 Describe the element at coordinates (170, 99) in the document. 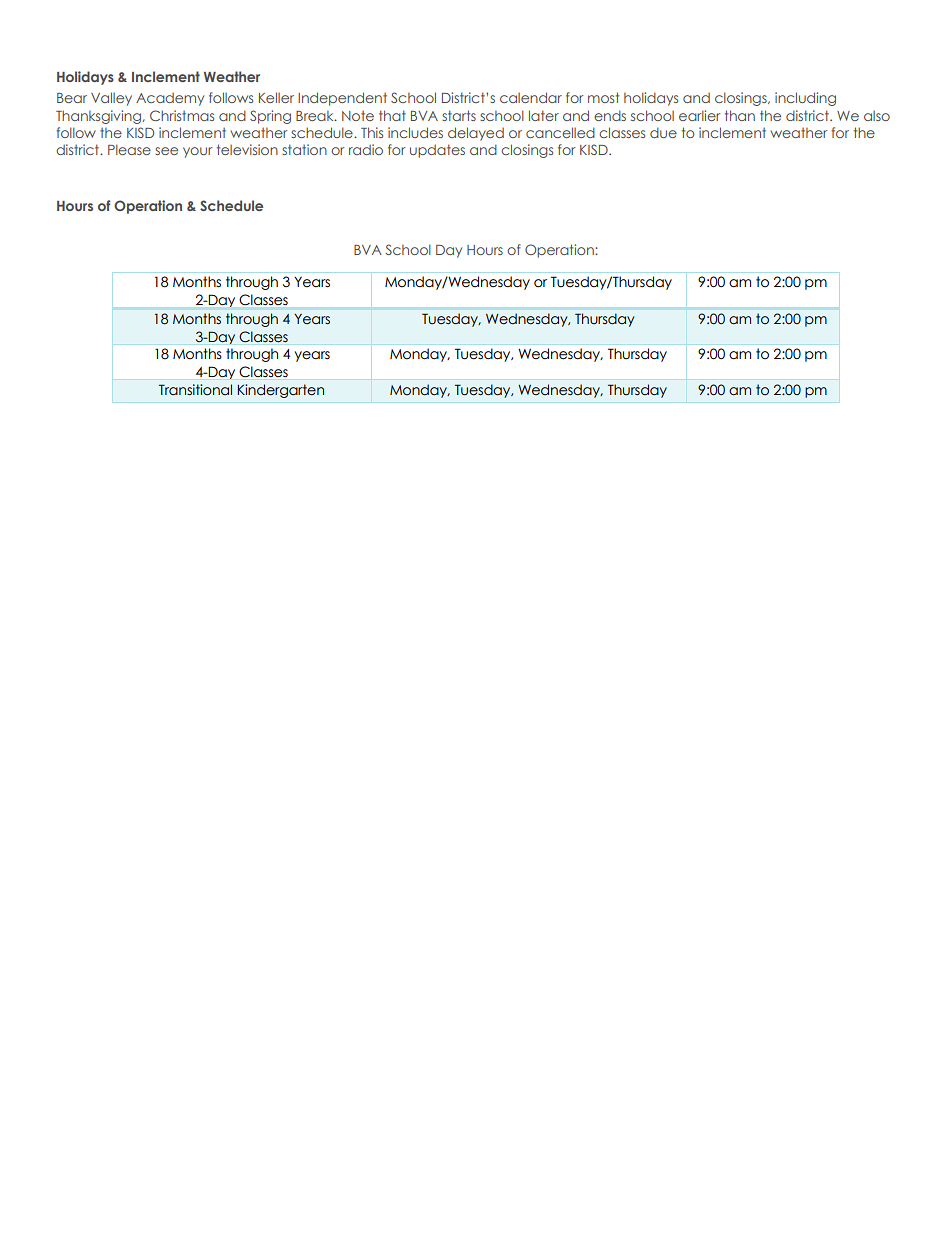

I see `Academy` at that location.
